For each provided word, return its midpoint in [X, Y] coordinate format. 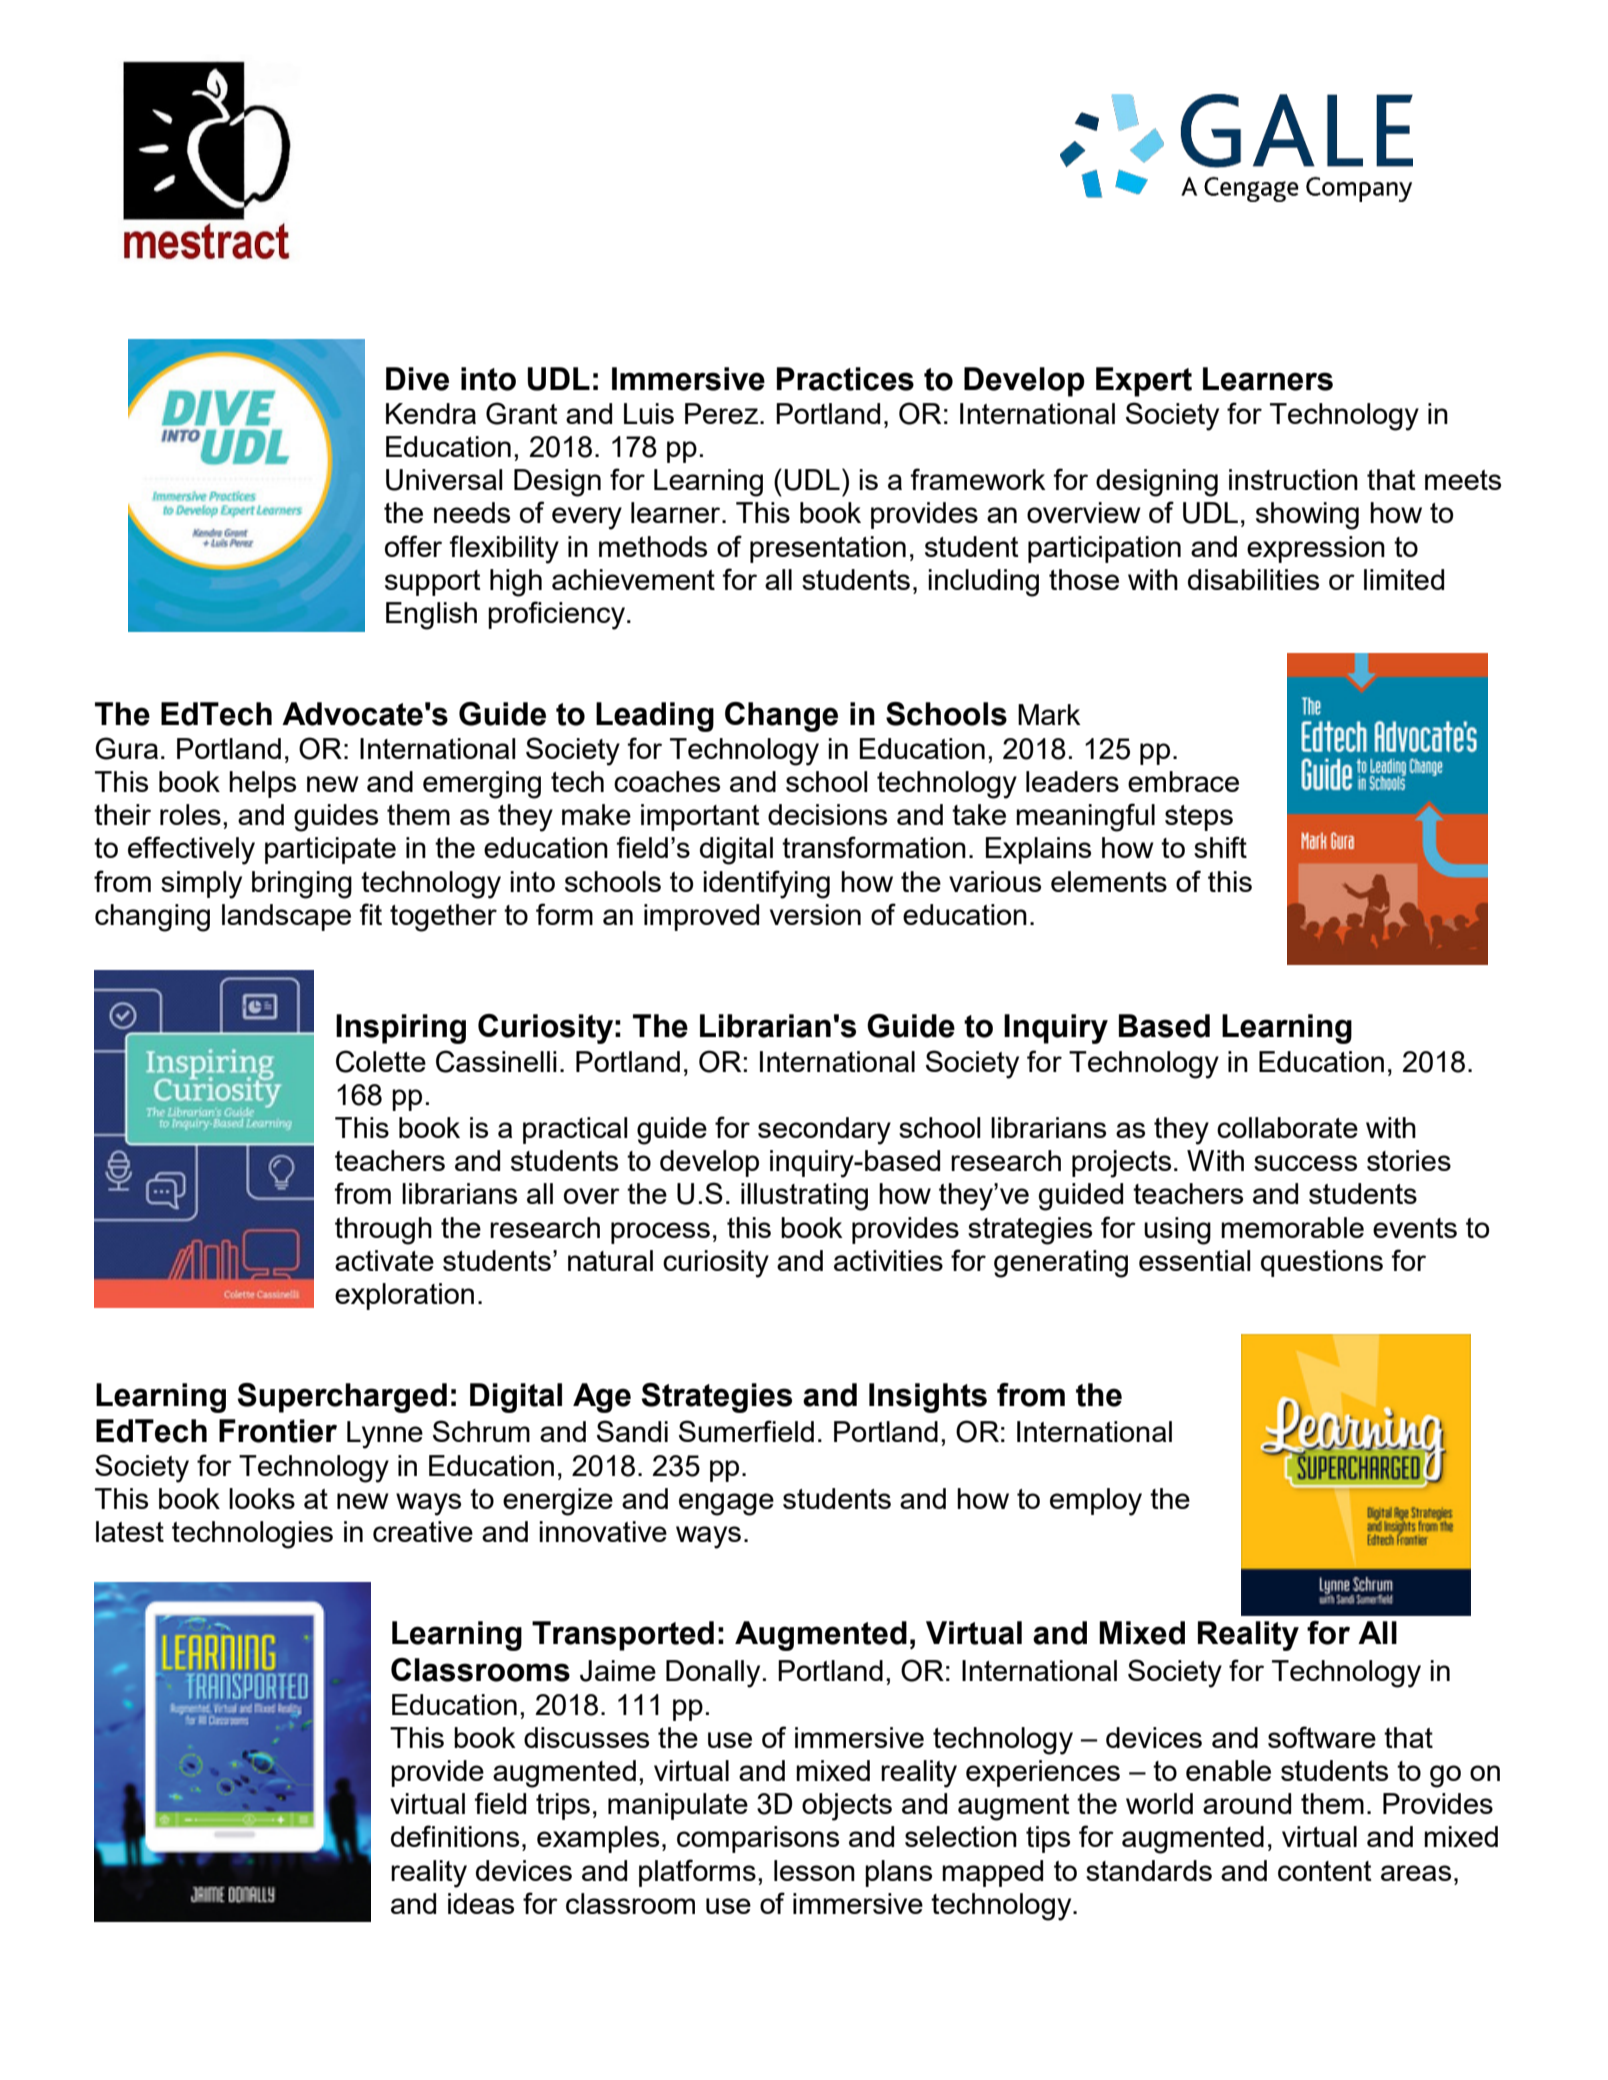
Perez [721, 413]
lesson [814, 1870]
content [1325, 1871]
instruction [1293, 479]
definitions [455, 1836]
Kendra [431, 413]
